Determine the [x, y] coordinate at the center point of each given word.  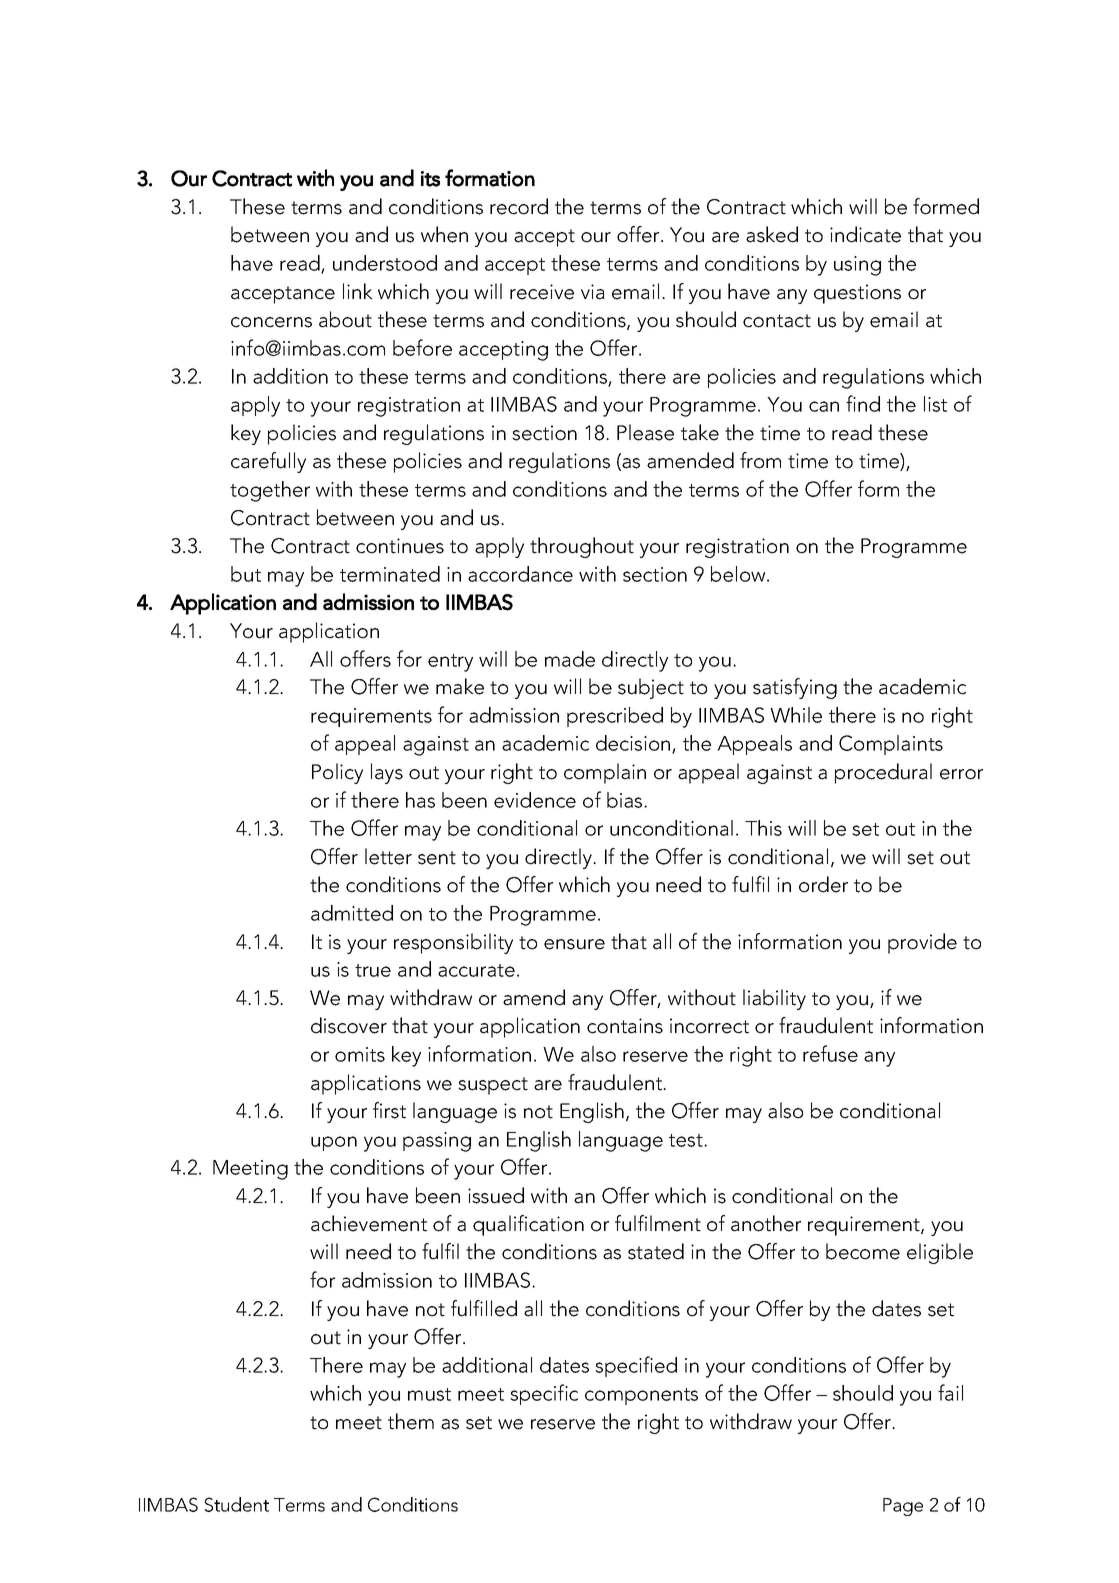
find [863, 403]
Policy [337, 773]
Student [236, 1504]
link [358, 291]
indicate [865, 234]
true [373, 970]
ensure [574, 944]
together [270, 491]
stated [656, 1251]
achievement [369, 1223]
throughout [582, 547]
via [593, 292]
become [863, 1251]
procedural [883, 773]
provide [922, 943]
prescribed [615, 717]
